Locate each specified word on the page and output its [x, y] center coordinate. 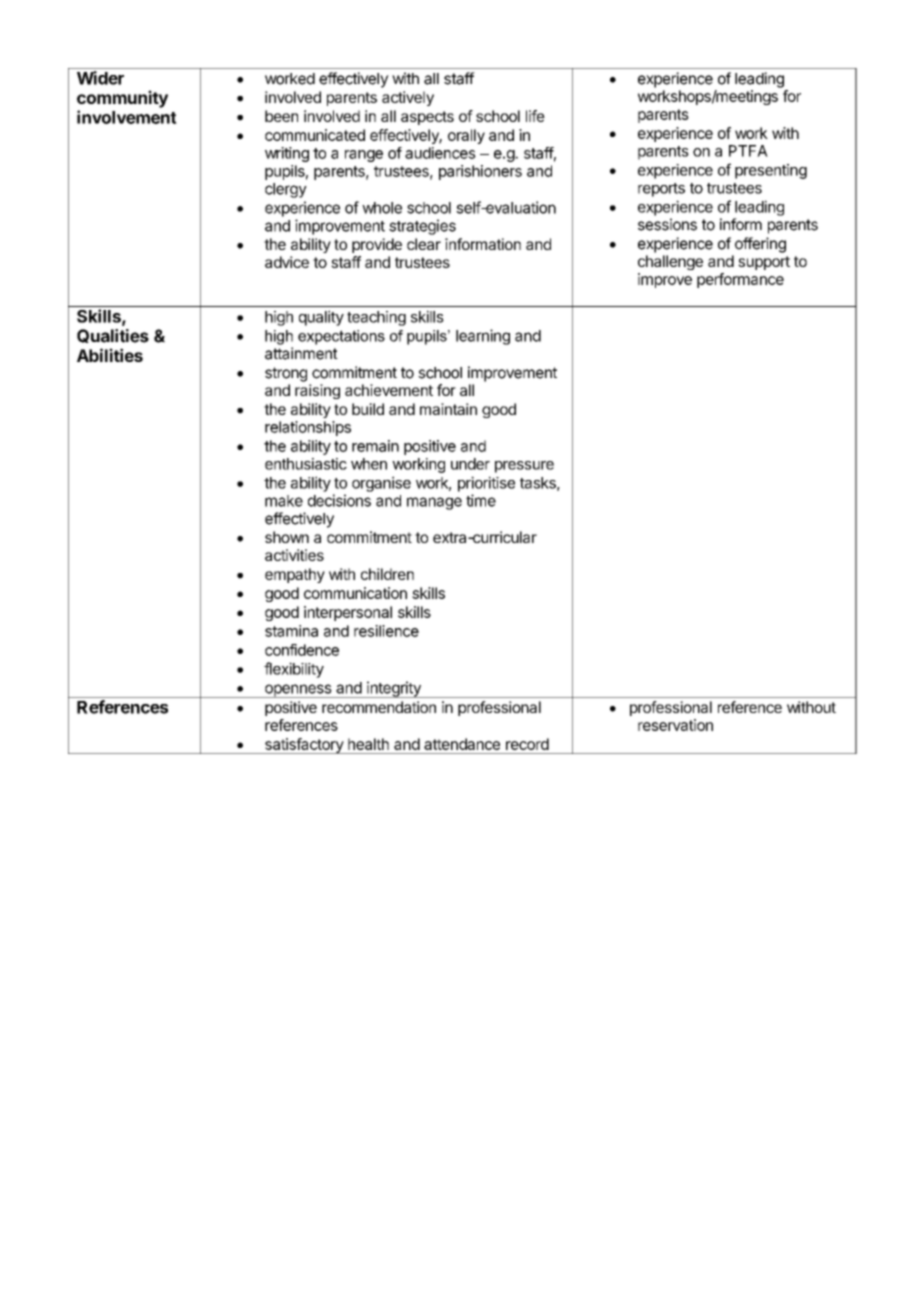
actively [408, 98]
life [535, 116]
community [122, 99]
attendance [462, 744]
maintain [448, 409]
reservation [675, 725]
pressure [524, 467]
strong [286, 374]
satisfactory [304, 746]
